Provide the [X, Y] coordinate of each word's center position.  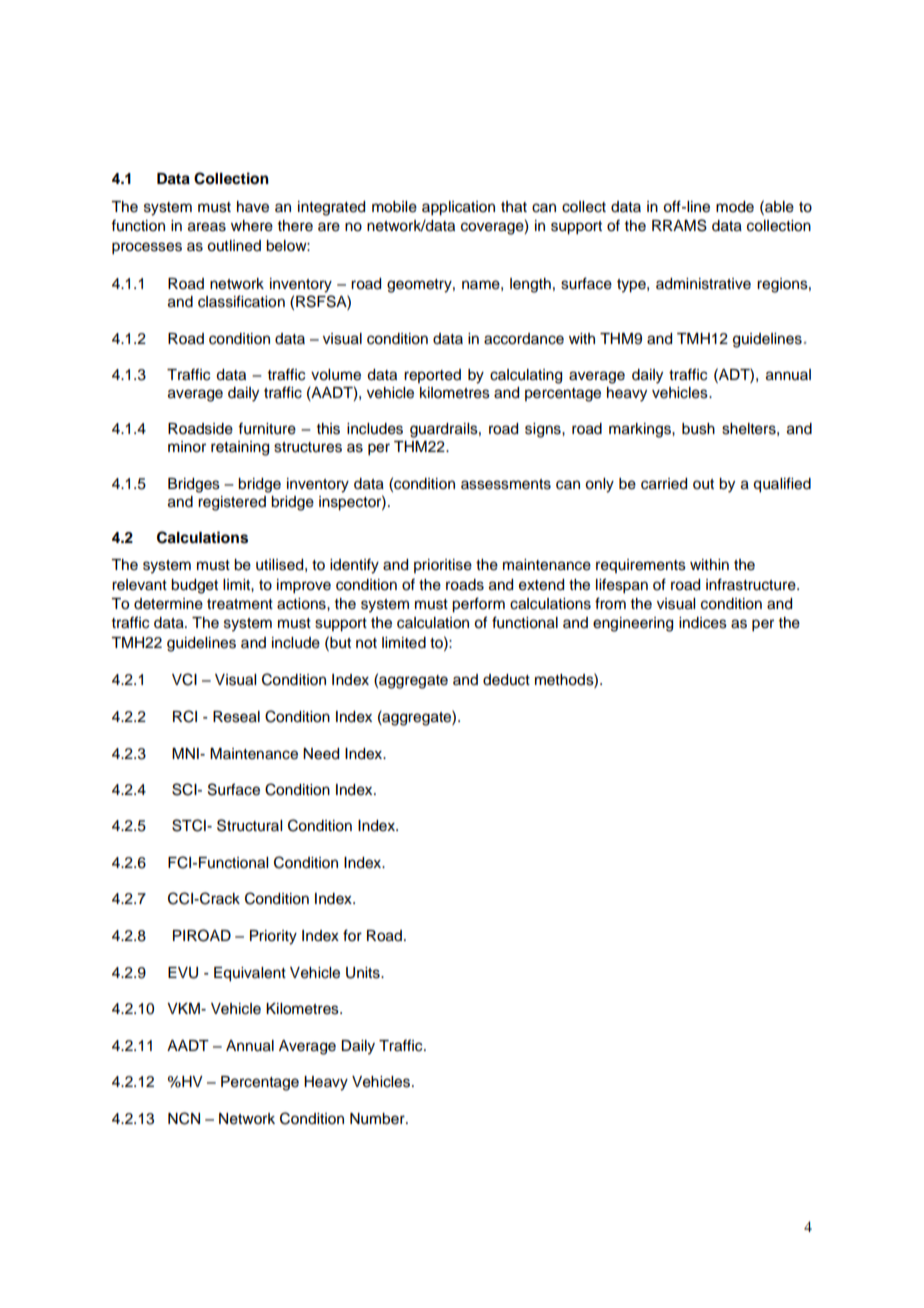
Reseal [236, 717]
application [458, 208]
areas [207, 227]
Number [378, 1119]
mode [735, 207]
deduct [506, 680]
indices [703, 623]
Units [364, 973]
